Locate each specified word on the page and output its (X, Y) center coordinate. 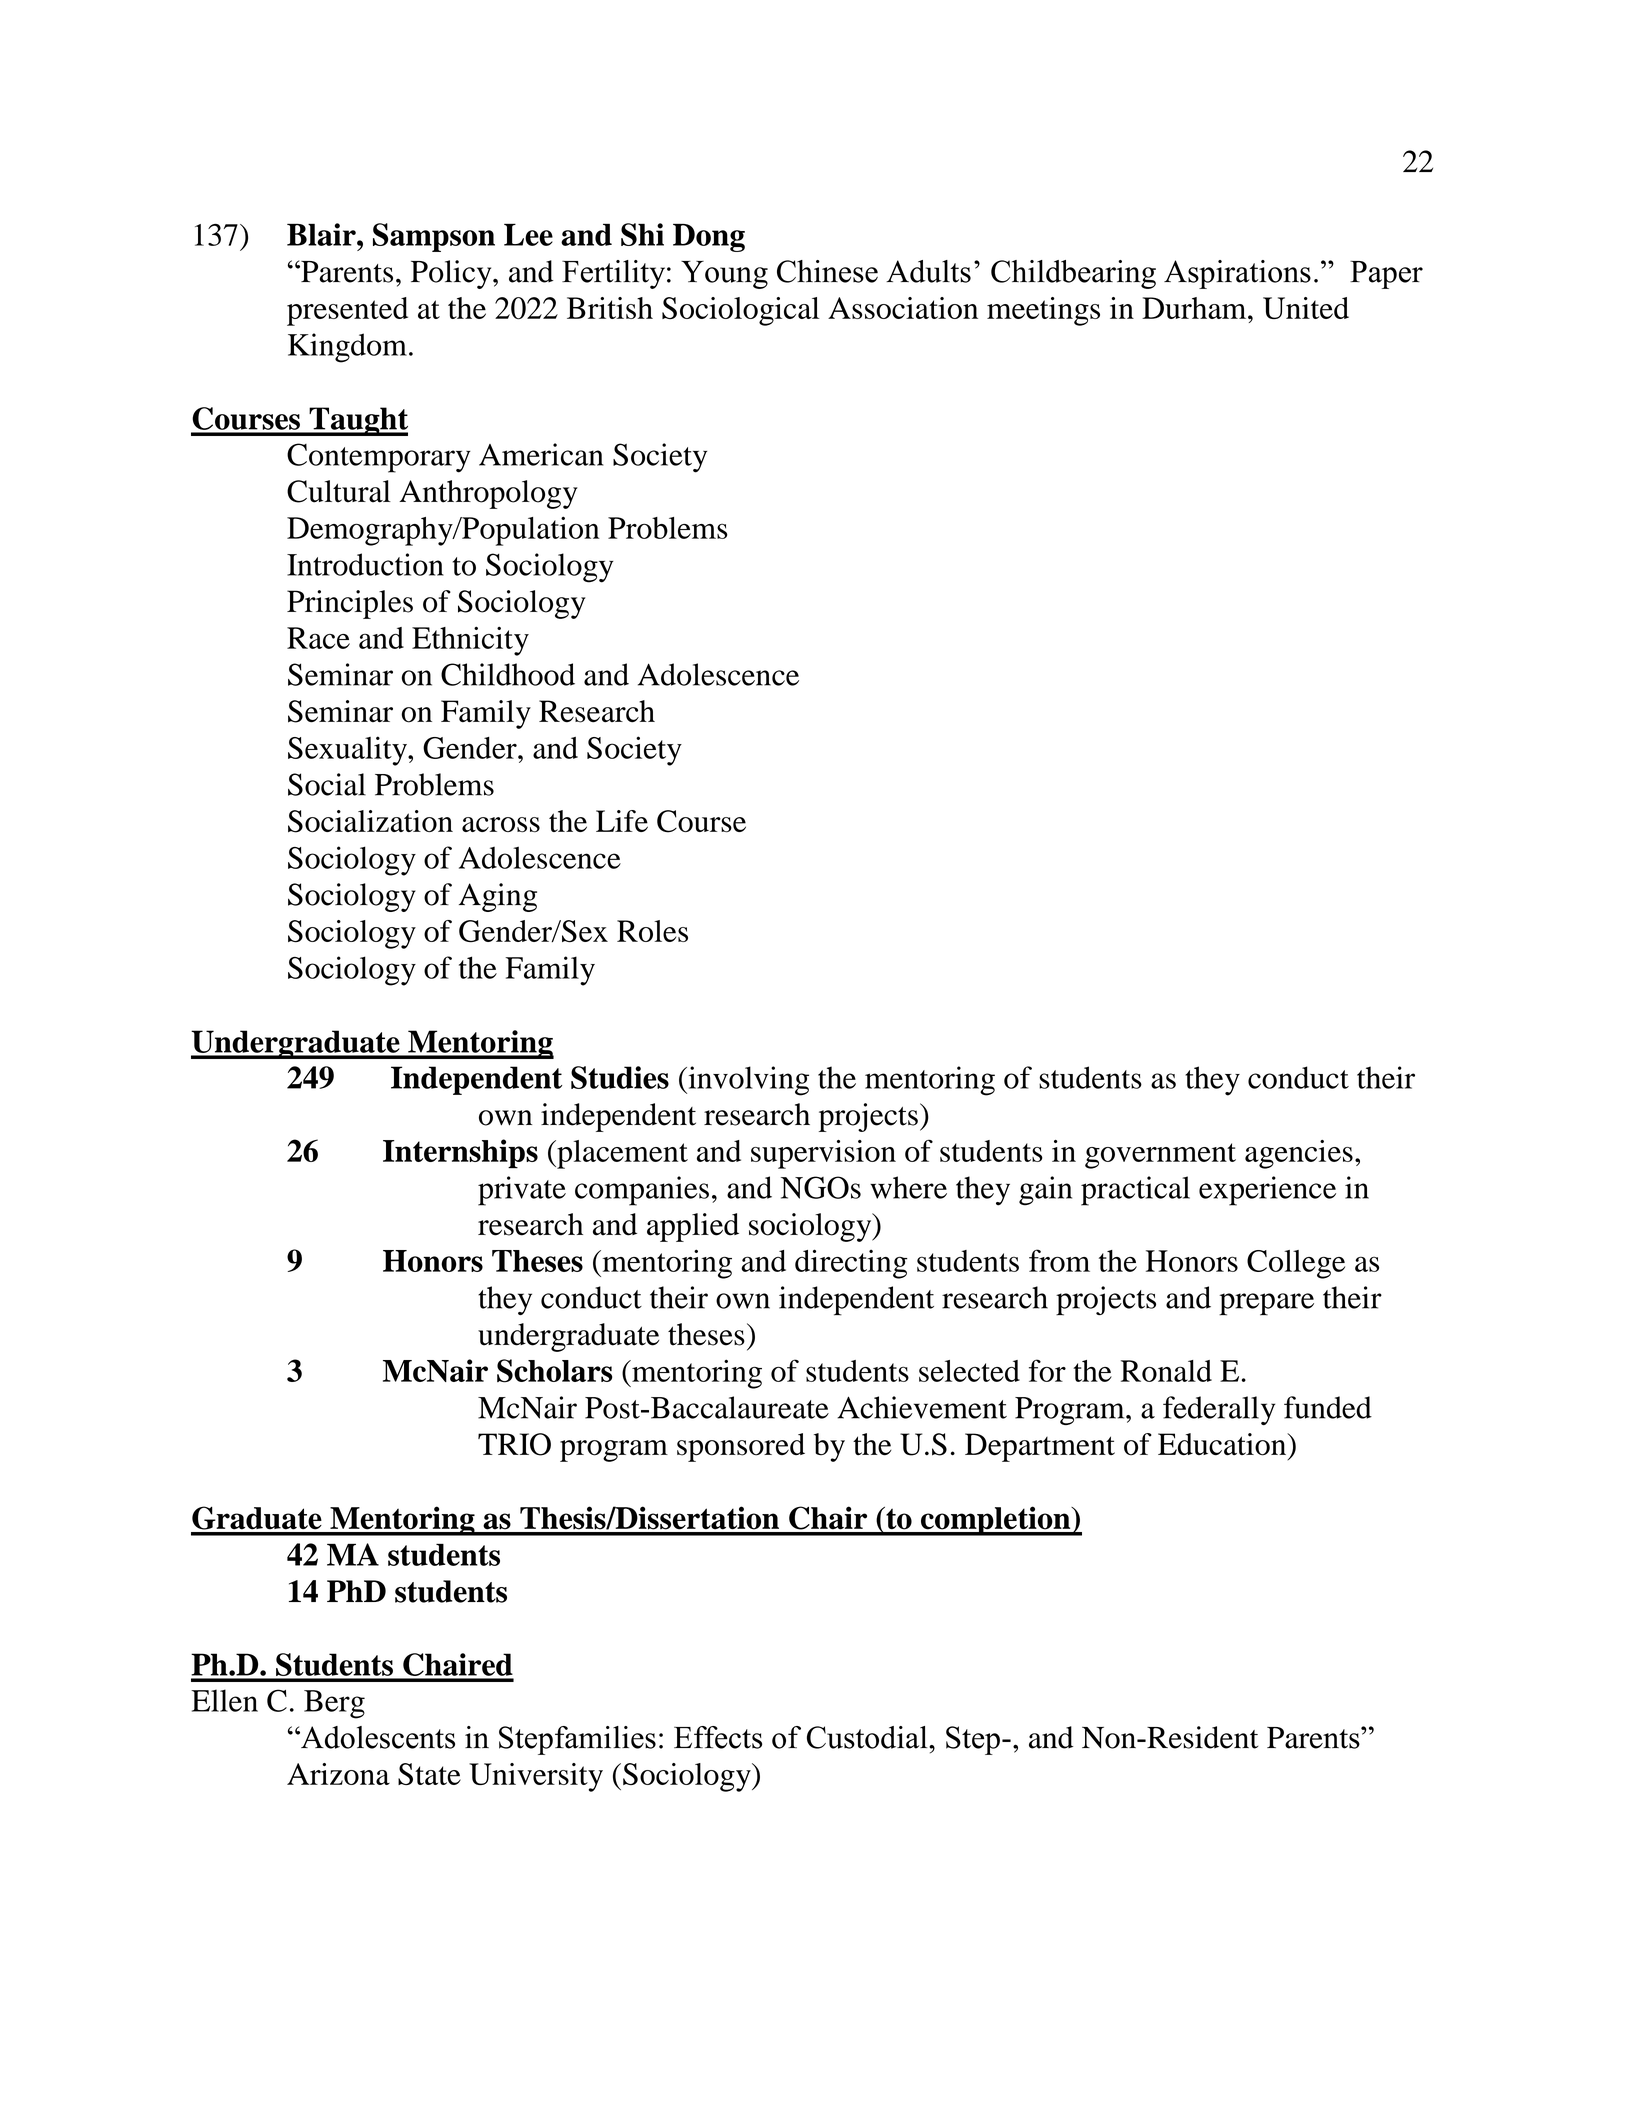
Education (1223, 1444)
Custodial (868, 1737)
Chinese (827, 271)
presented (347, 311)
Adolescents (377, 1737)
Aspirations (1237, 274)
